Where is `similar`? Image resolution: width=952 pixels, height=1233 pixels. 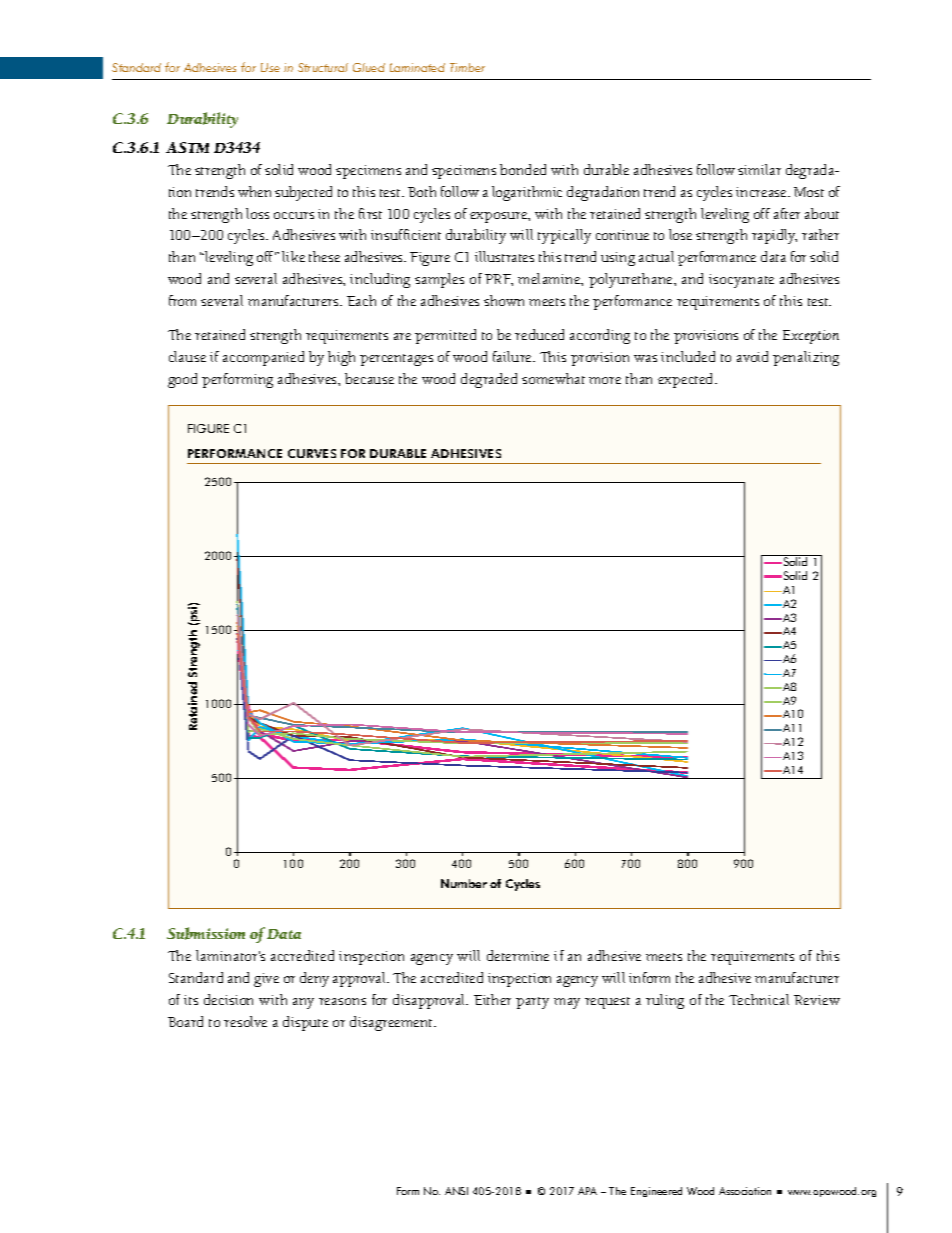
similar is located at coordinates (759, 169).
